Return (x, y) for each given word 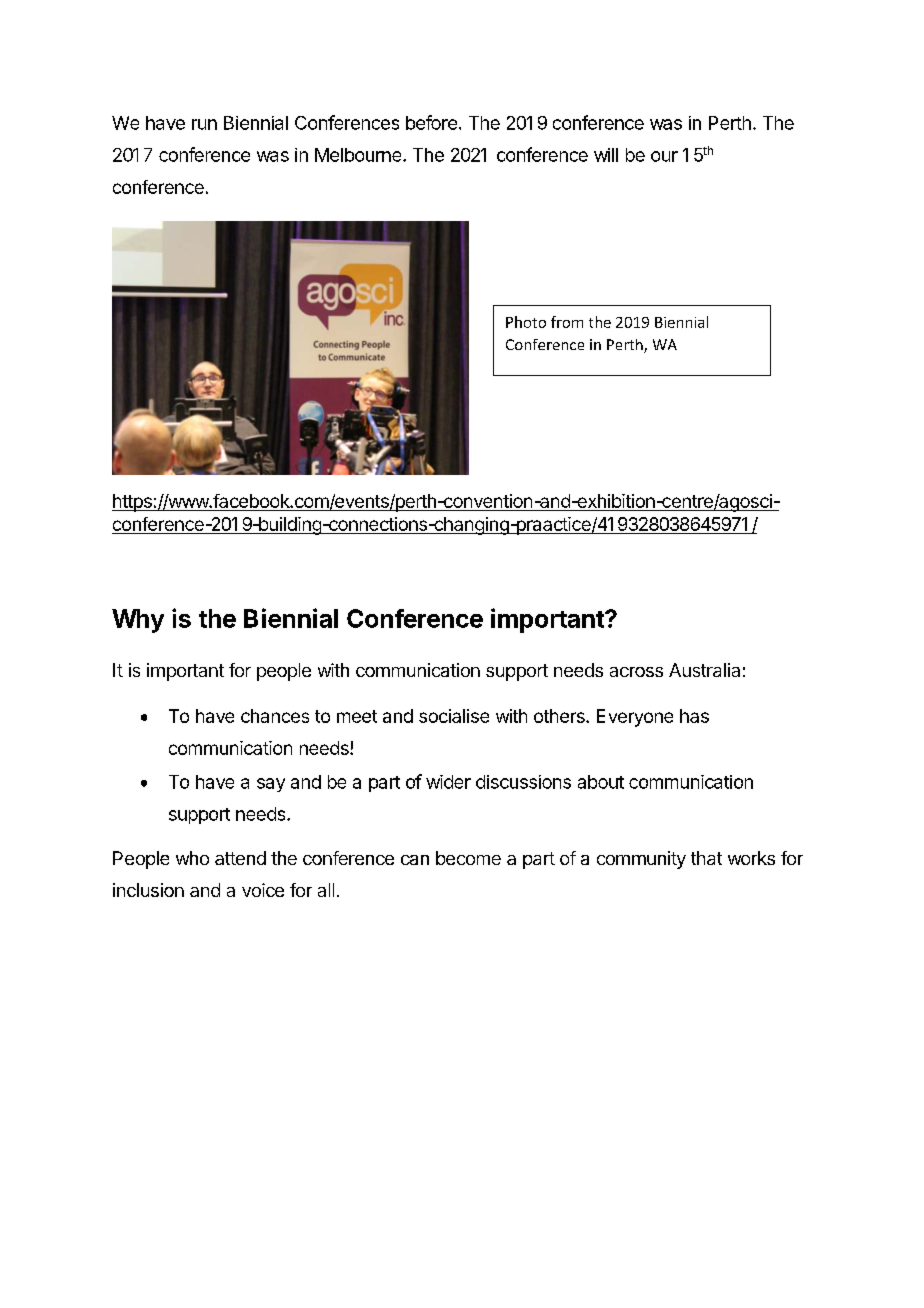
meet (357, 716)
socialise (454, 716)
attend (240, 858)
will (606, 155)
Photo (526, 322)
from (567, 322)
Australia (704, 670)
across (636, 672)
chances (275, 716)
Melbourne (359, 155)
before (431, 122)
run (204, 124)
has (694, 716)
